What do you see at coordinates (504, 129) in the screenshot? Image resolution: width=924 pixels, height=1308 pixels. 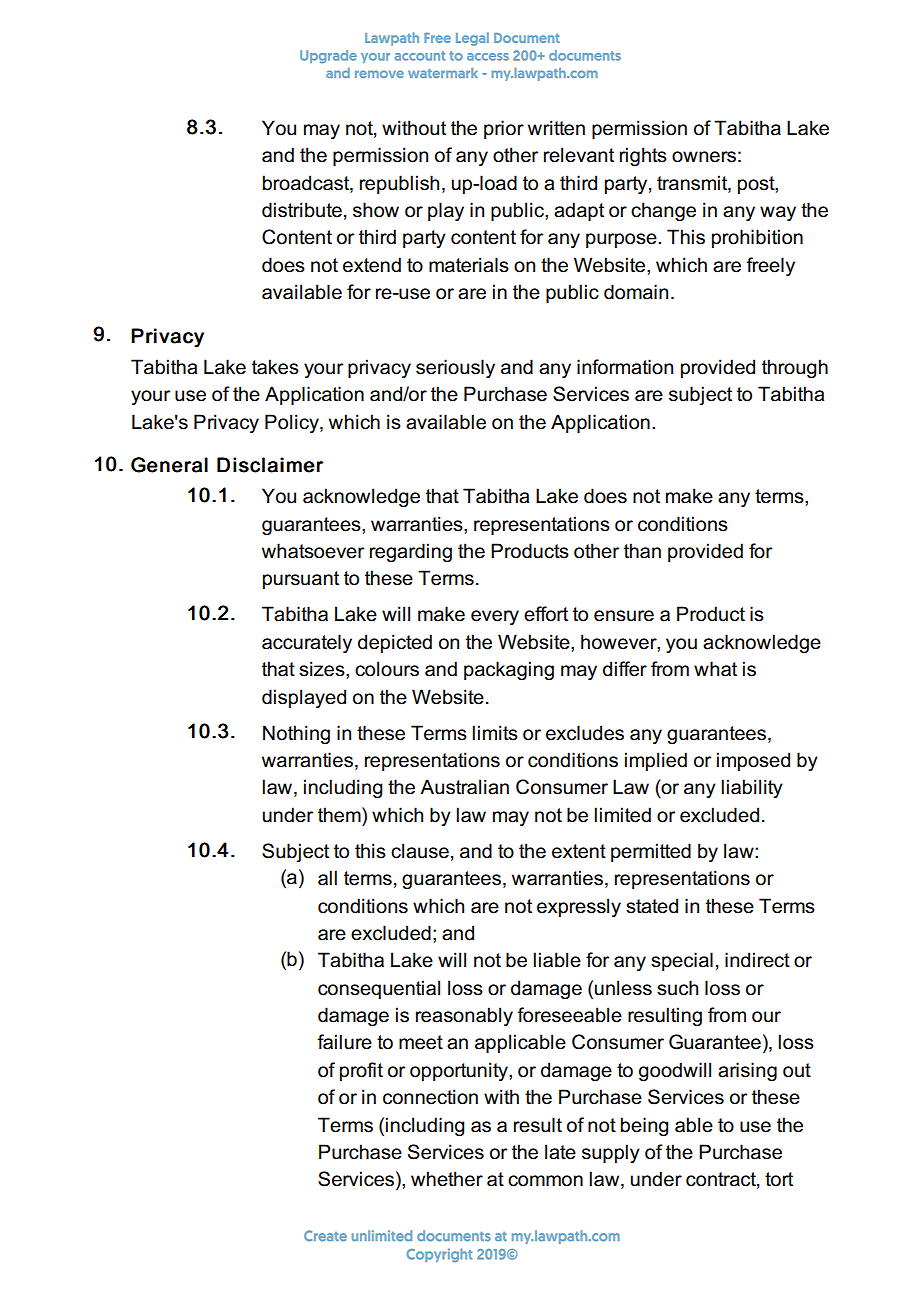 I see `prior` at bounding box center [504, 129].
